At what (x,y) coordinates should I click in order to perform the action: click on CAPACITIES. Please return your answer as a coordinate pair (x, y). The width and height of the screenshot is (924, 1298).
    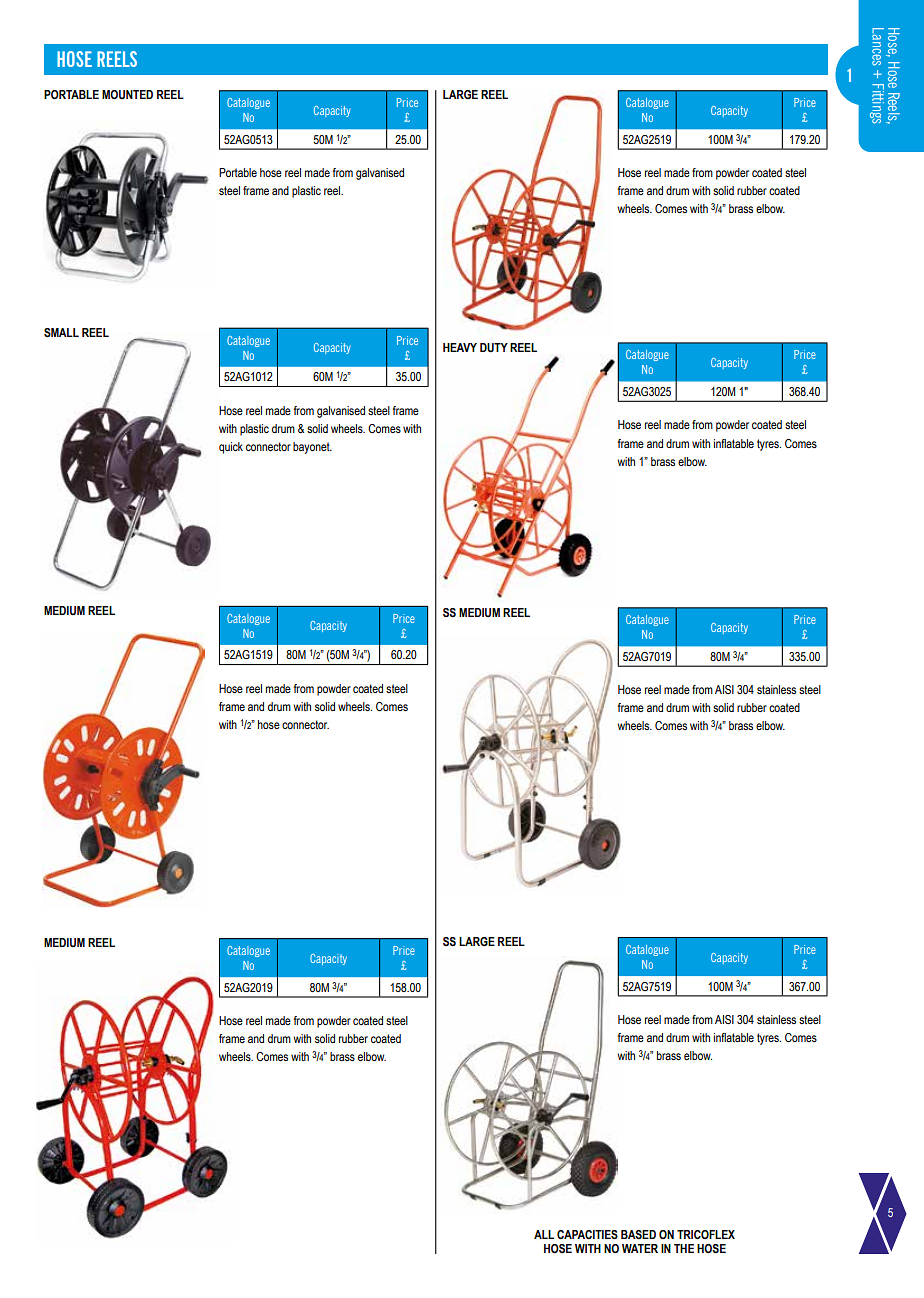
    Looking at the image, I should click on (587, 1234).
